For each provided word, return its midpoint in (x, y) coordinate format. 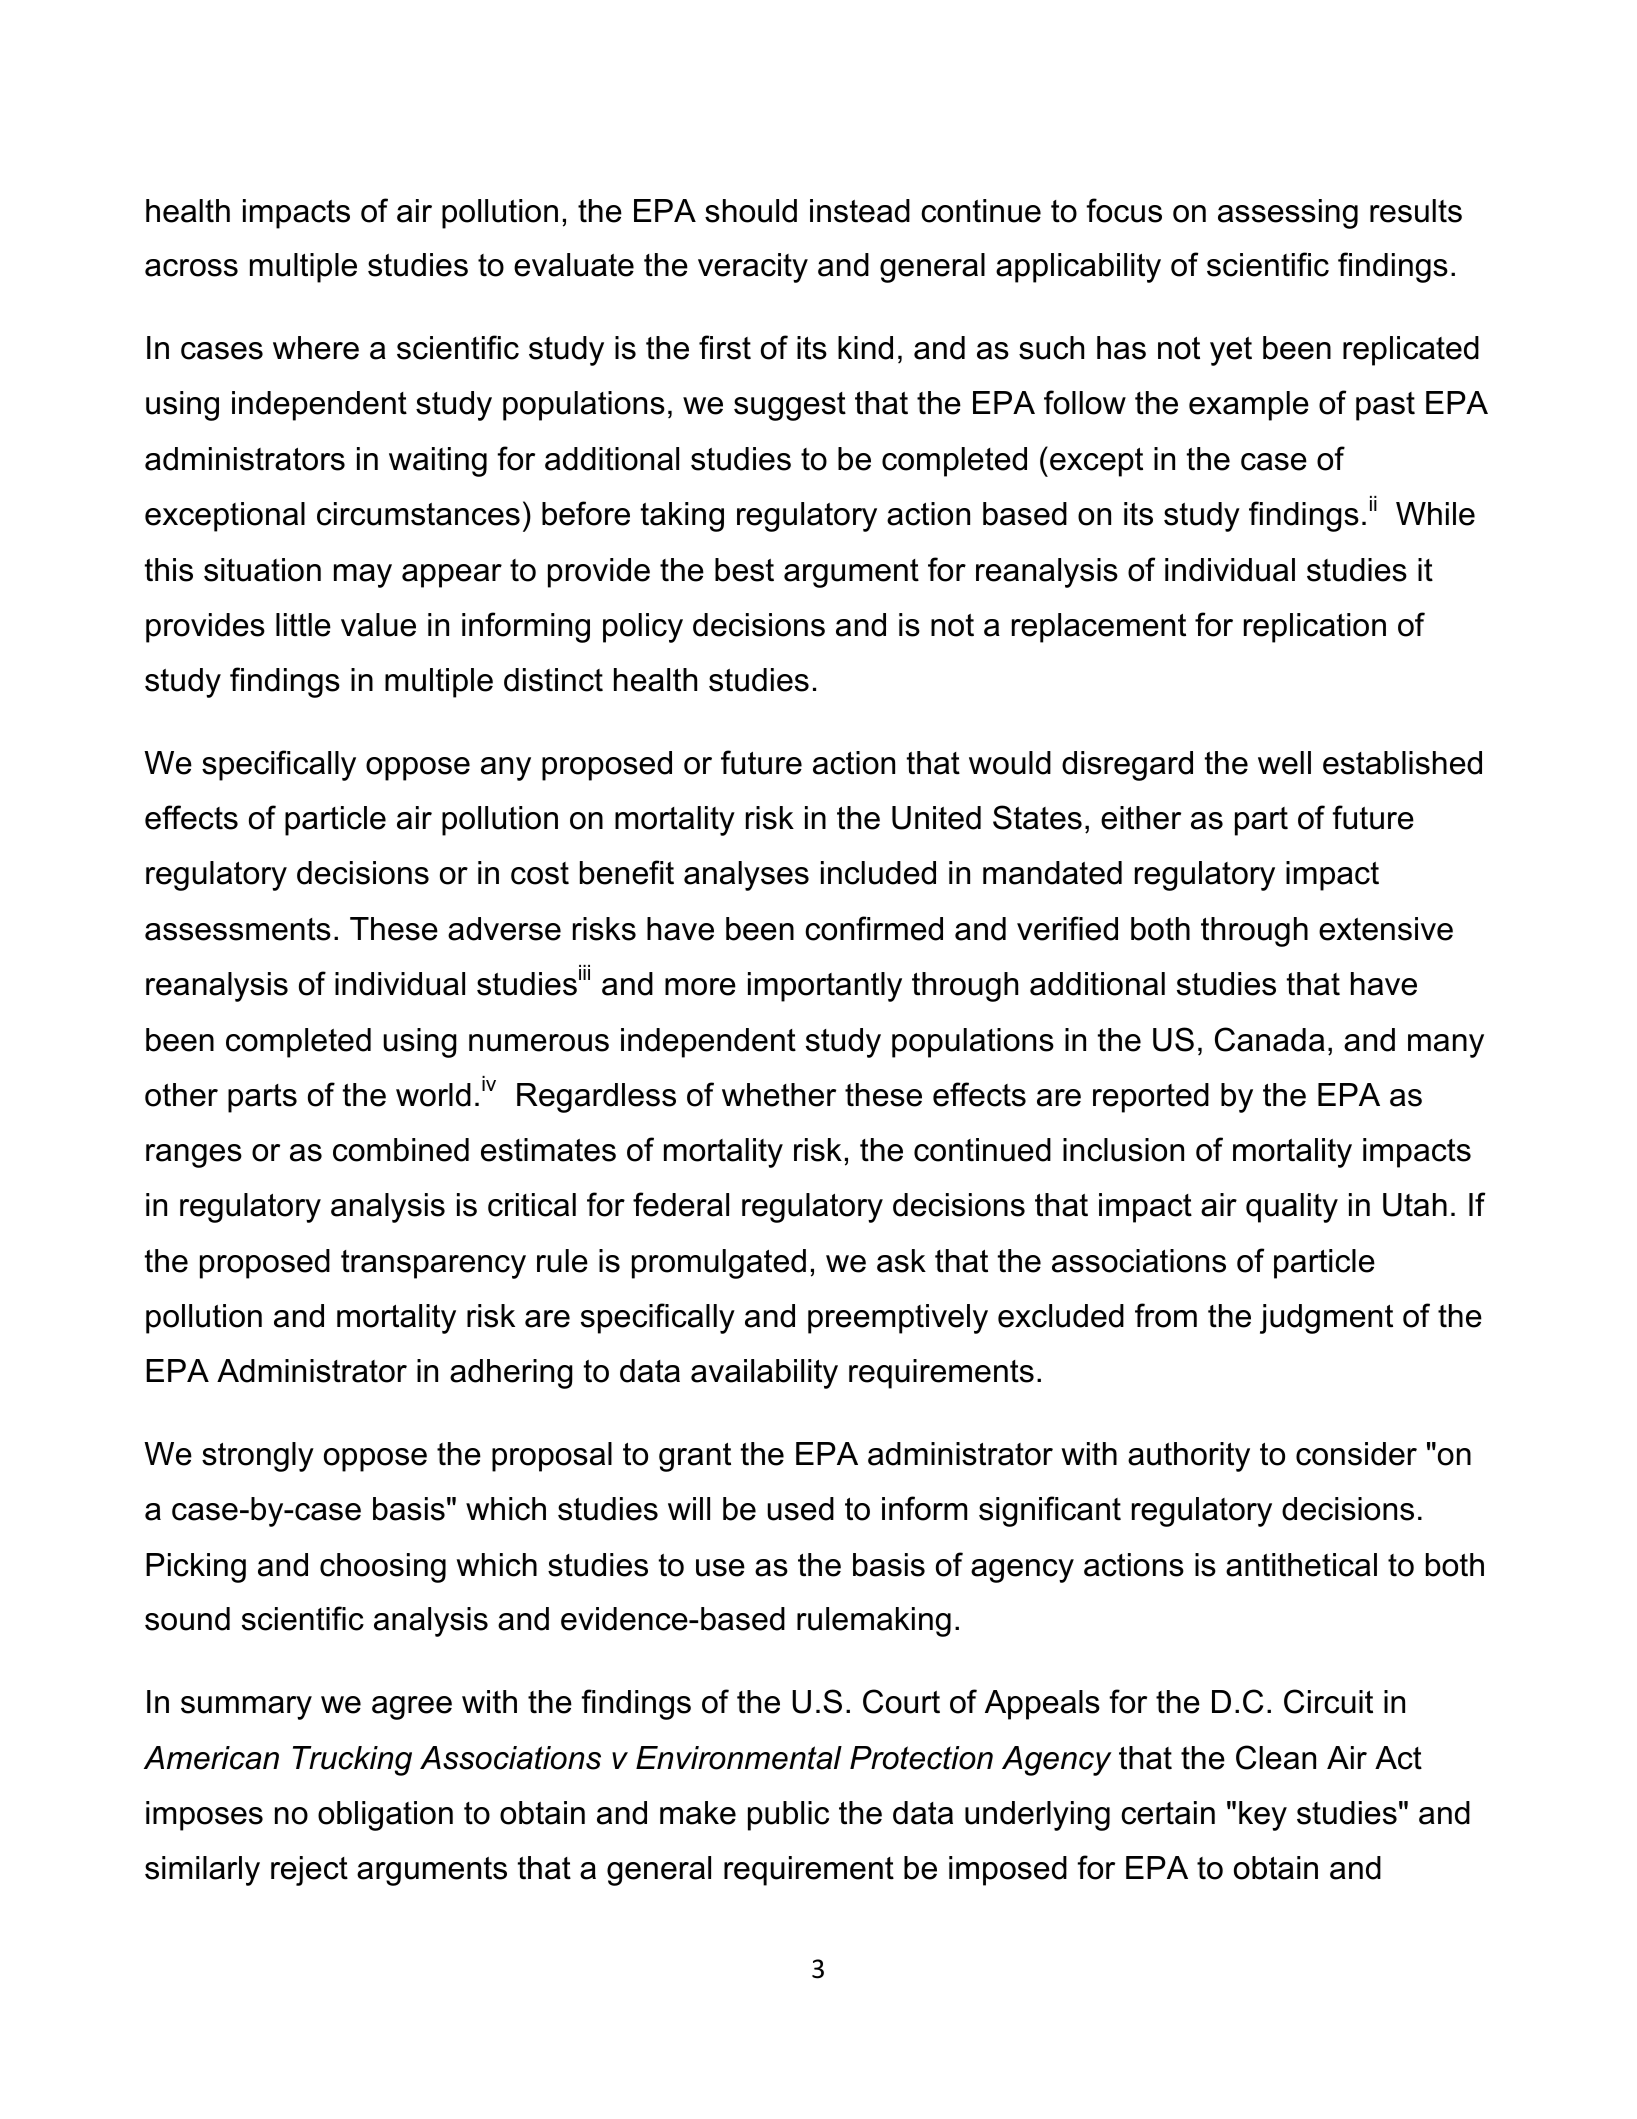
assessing (1288, 214)
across (191, 268)
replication (1315, 628)
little (303, 625)
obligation (385, 1816)
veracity (753, 268)
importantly (825, 987)
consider (1356, 1454)
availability (764, 1374)
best (744, 570)
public (788, 1816)
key (1263, 1816)
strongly (258, 1457)
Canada (1270, 1039)
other (181, 1095)
